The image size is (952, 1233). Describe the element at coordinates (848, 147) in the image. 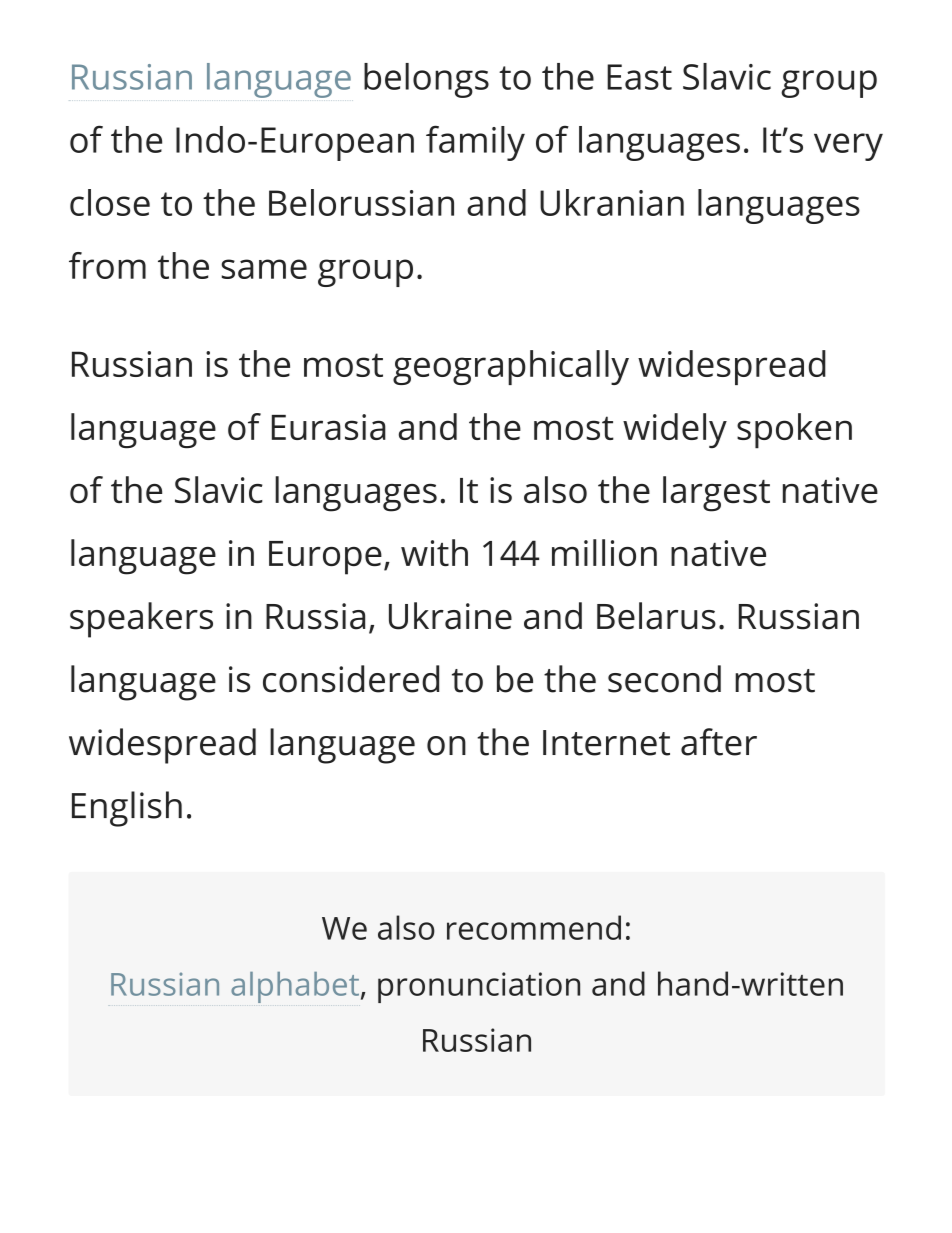

I see `very` at that location.
